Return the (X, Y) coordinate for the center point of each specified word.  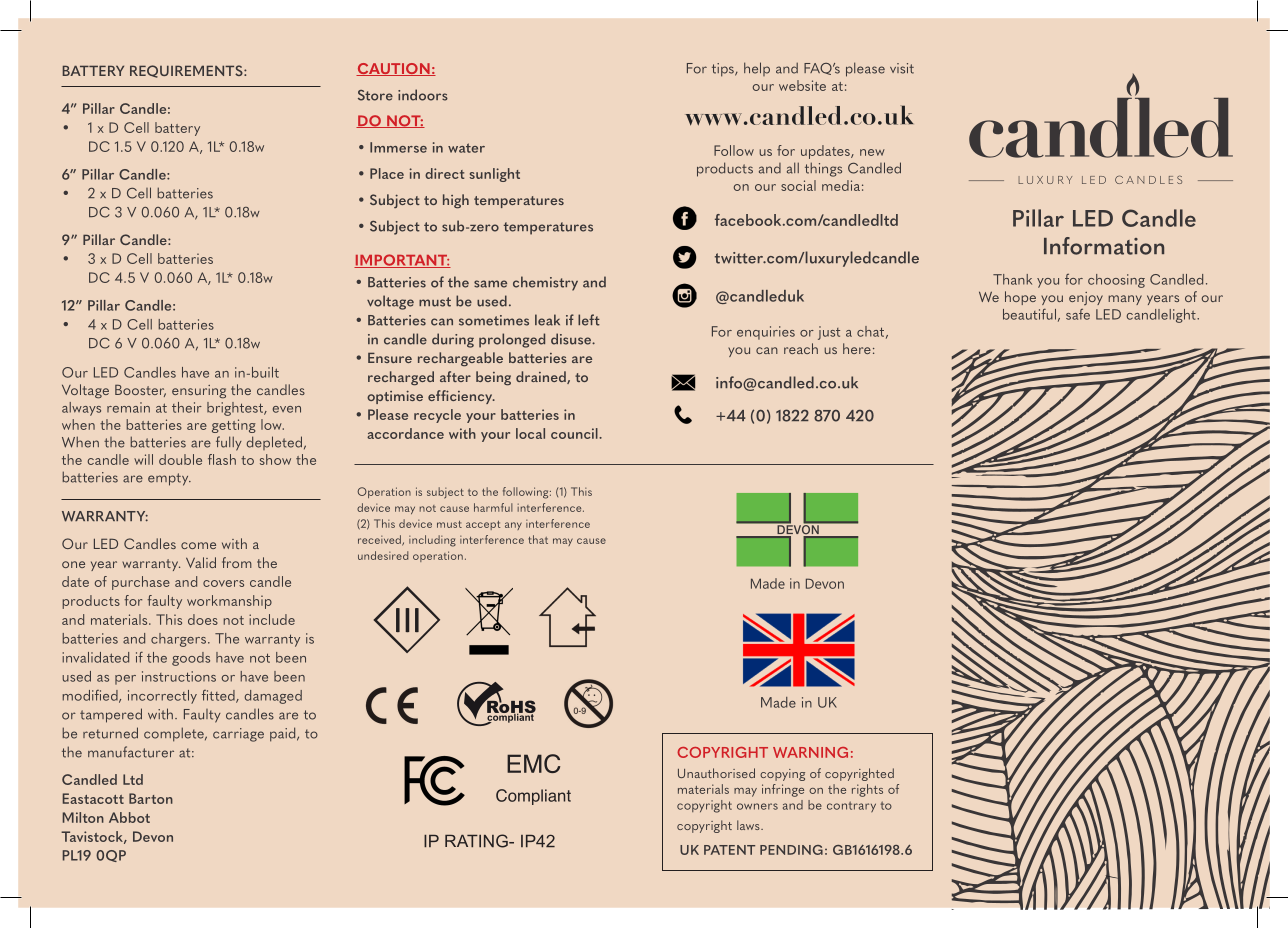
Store (375, 95)
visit (902, 68)
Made (778, 702)
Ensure (390, 357)
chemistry (545, 283)
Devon (153, 836)
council (575, 433)
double (180, 459)
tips (724, 70)
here (857, 348)
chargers (180, 640)
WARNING (810, 752)
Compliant (533, 797)
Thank (1012, 279)
